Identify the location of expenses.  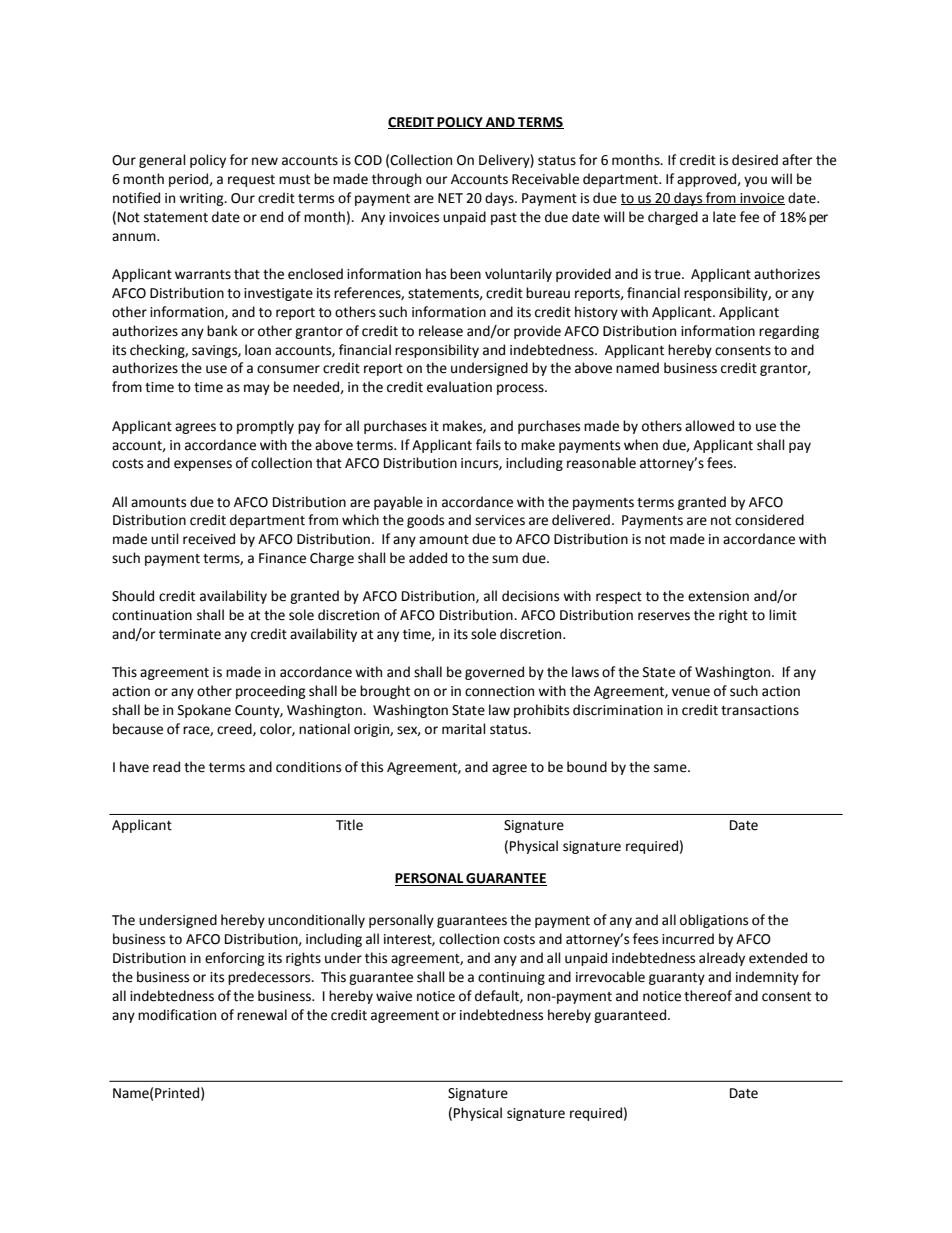
(203, 465).
